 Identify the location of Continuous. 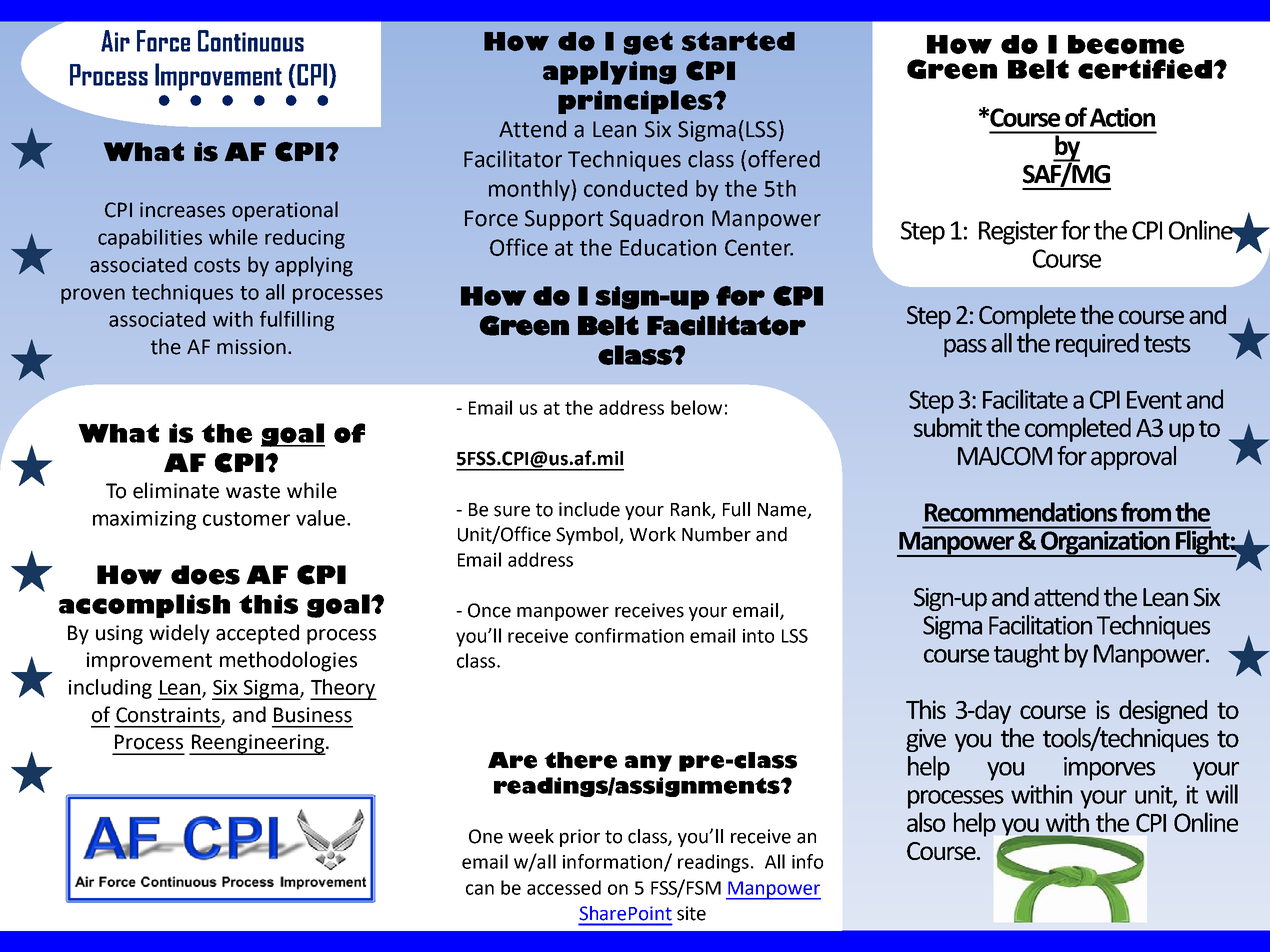
(251, 41).
